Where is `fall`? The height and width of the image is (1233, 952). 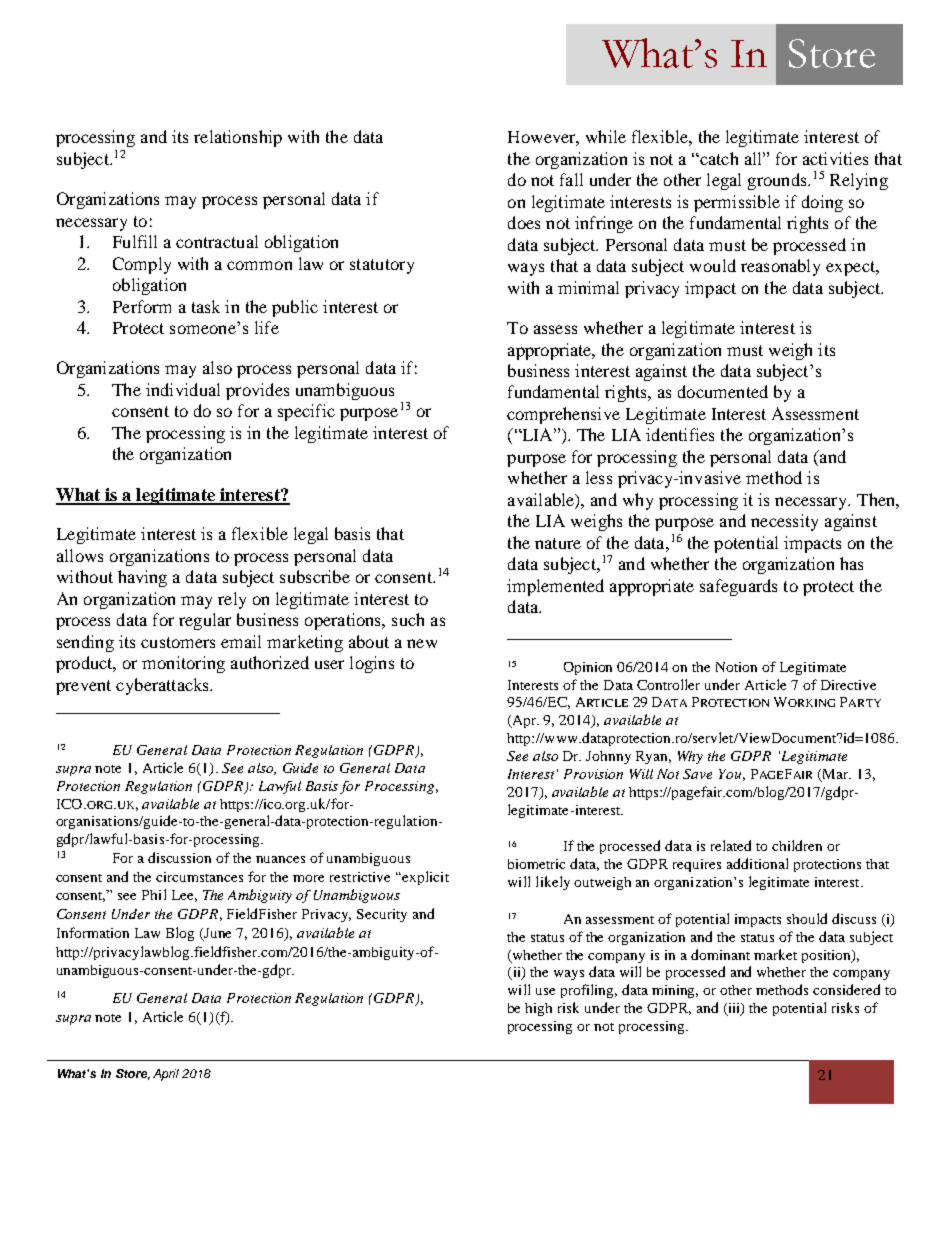 fall is located at coordinates (571, 179).
